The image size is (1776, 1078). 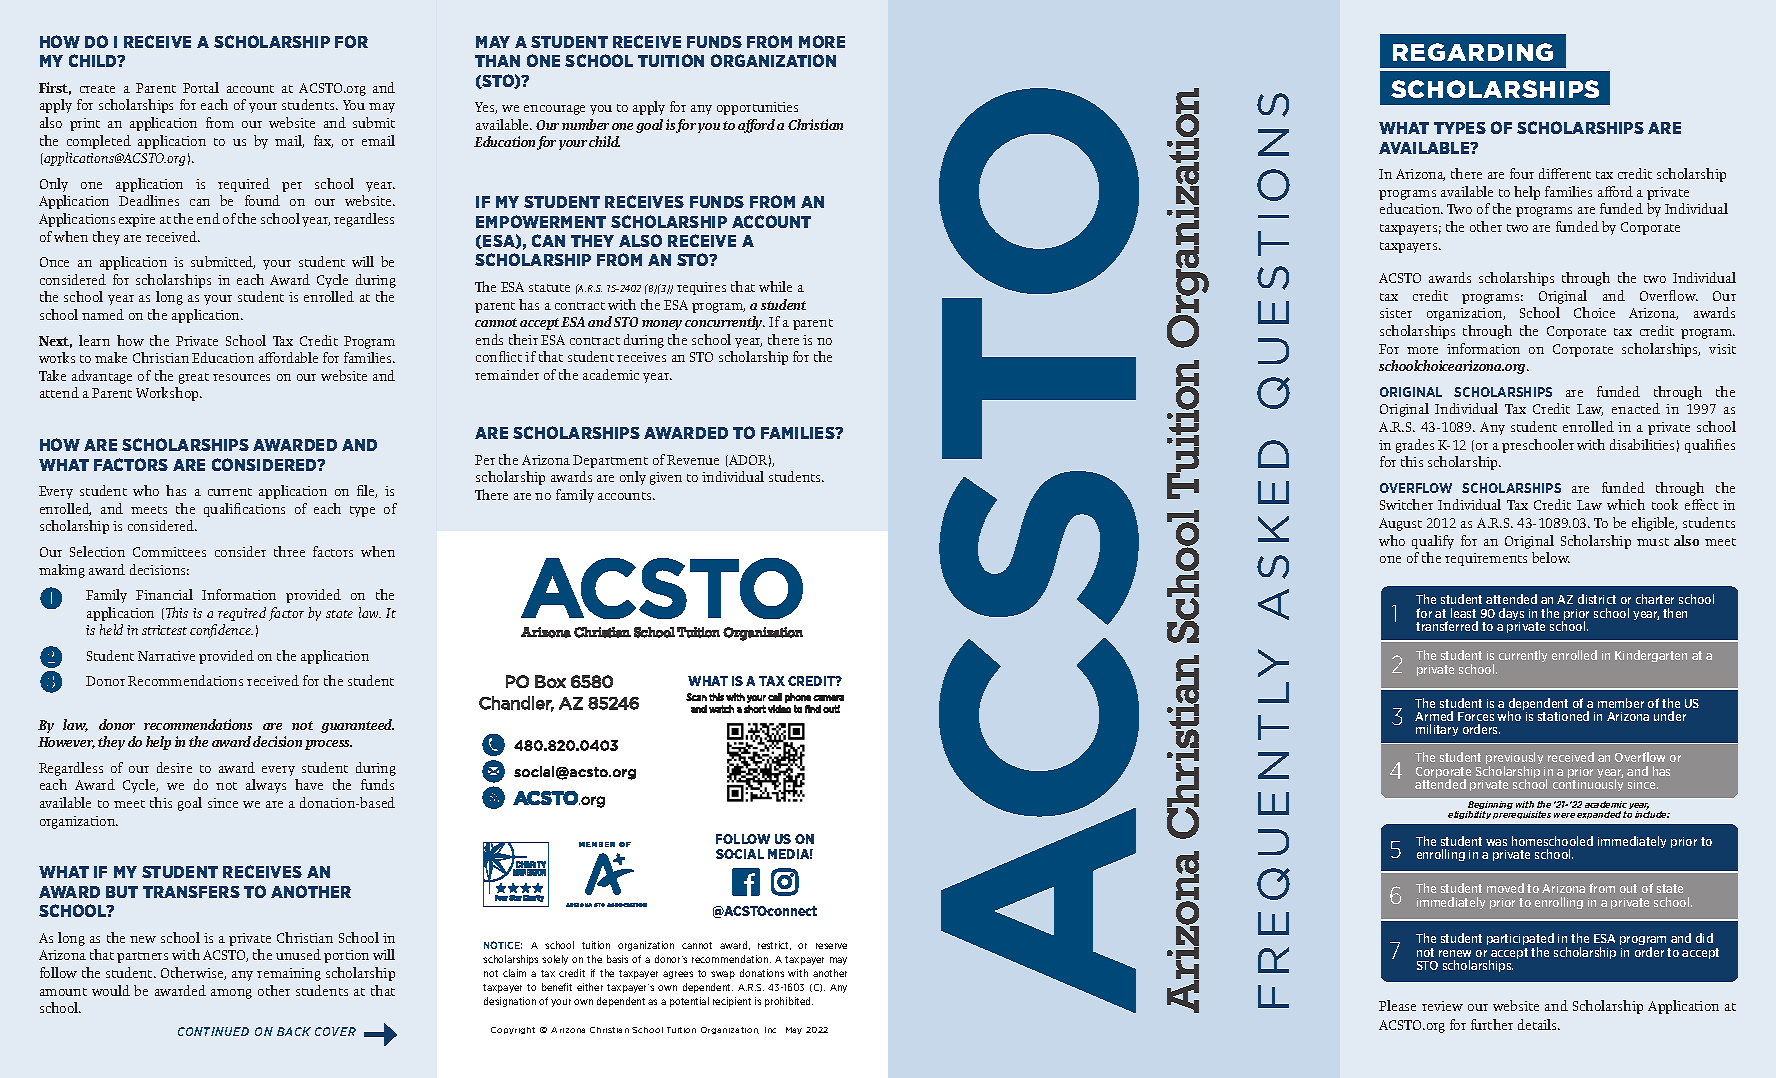 What do you see at coordinates (740, 854) in the screenshot?
I see `SOCIAL` at bounding box center [740, 854].
